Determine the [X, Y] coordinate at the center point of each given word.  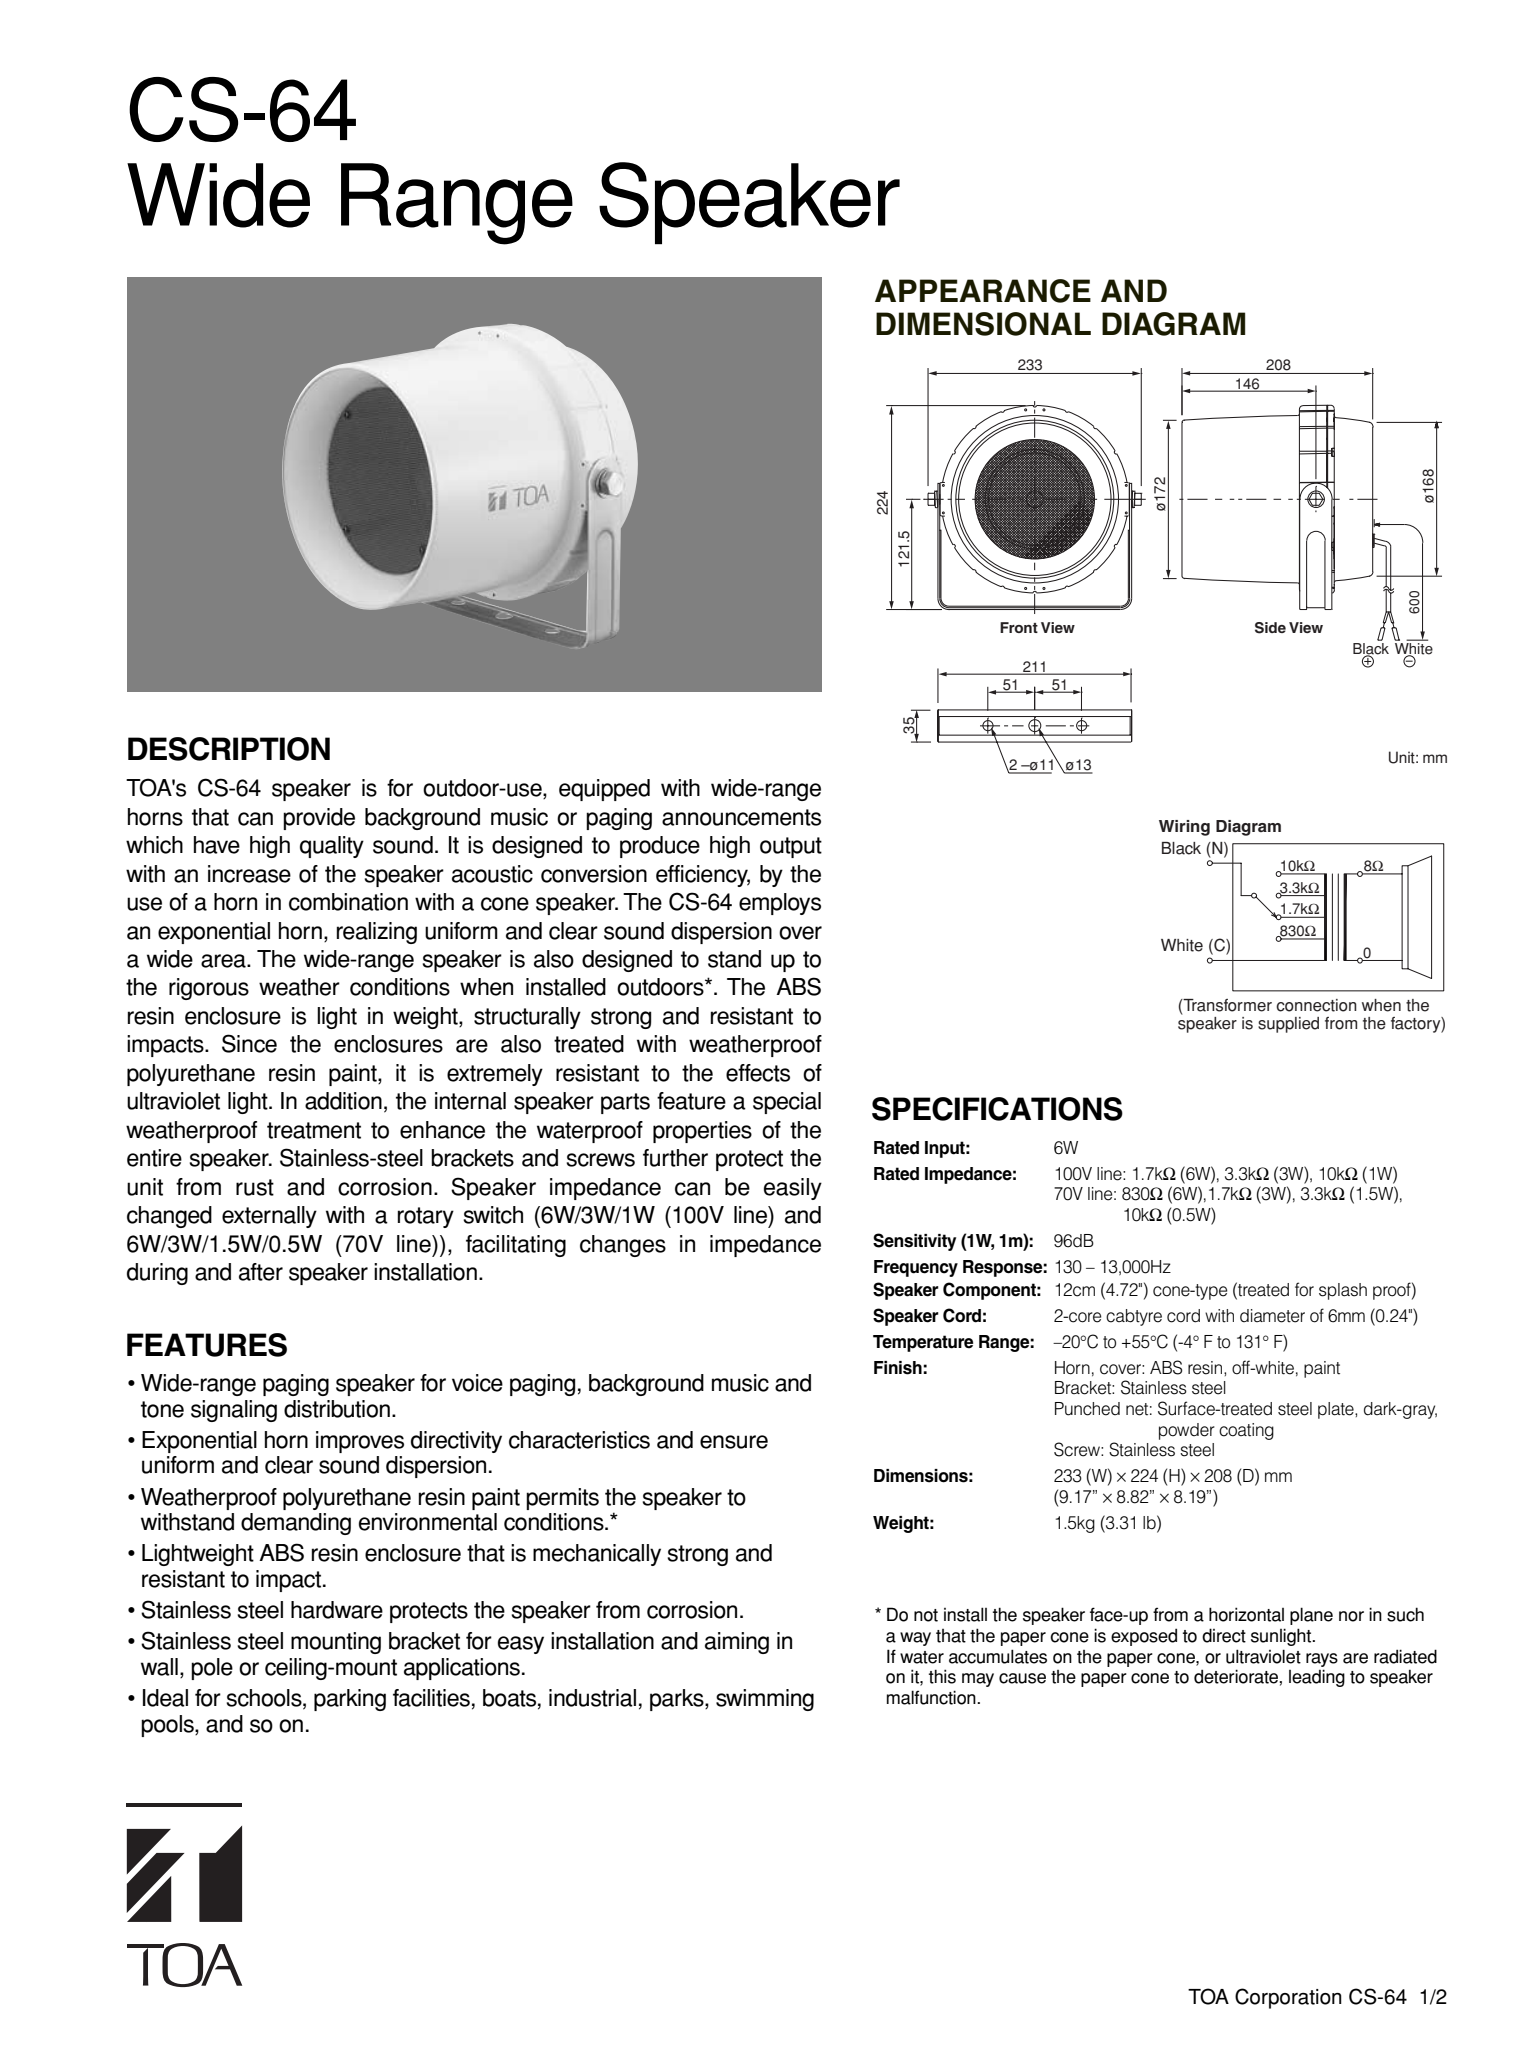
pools [168, 1726]
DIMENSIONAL [983, 324]
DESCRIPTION [229, 749]
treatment [314, 1130]
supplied [1288, 1025]
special [787, 1103]
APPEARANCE [983, 291]
